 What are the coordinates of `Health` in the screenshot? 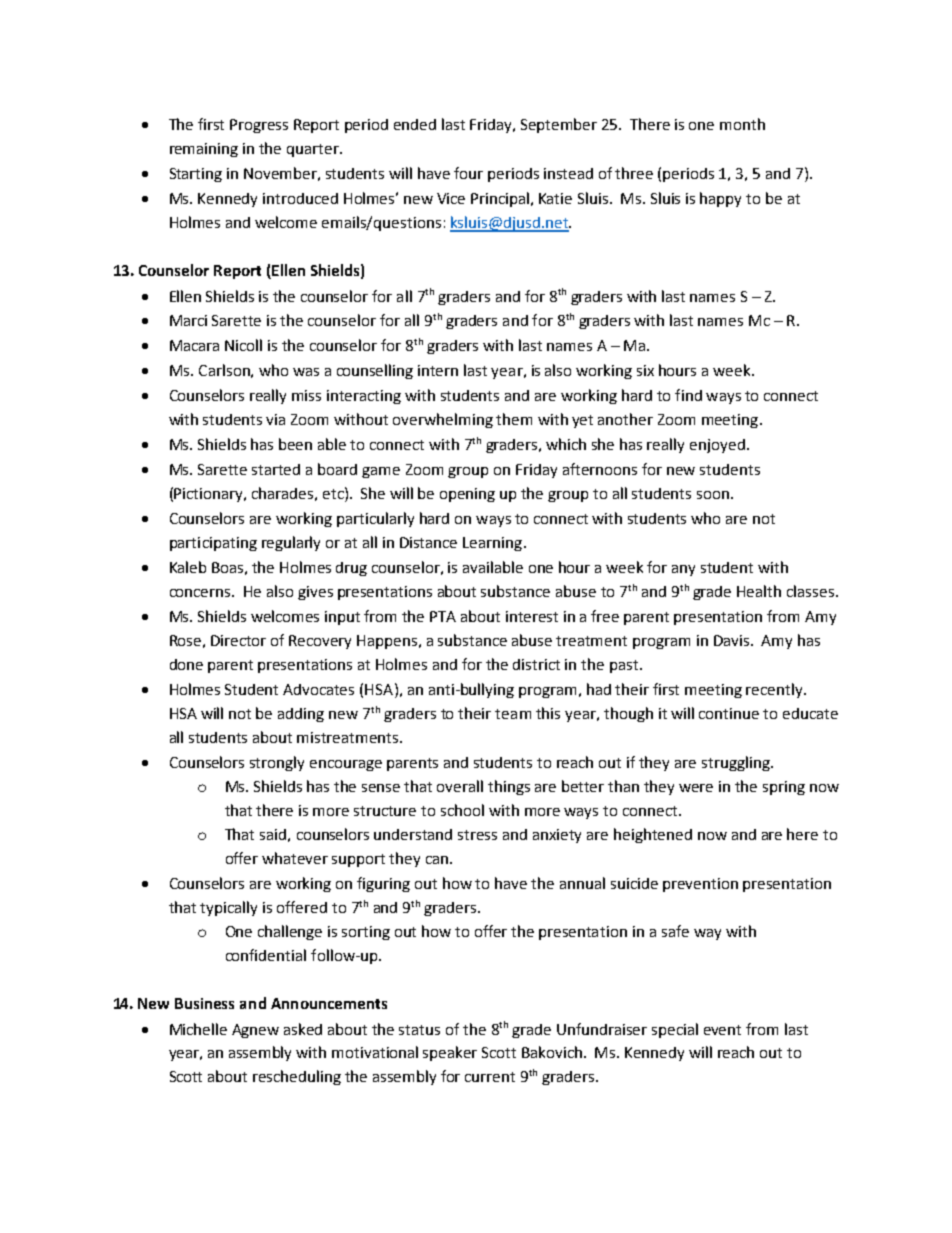 It's located at (759, 591).
